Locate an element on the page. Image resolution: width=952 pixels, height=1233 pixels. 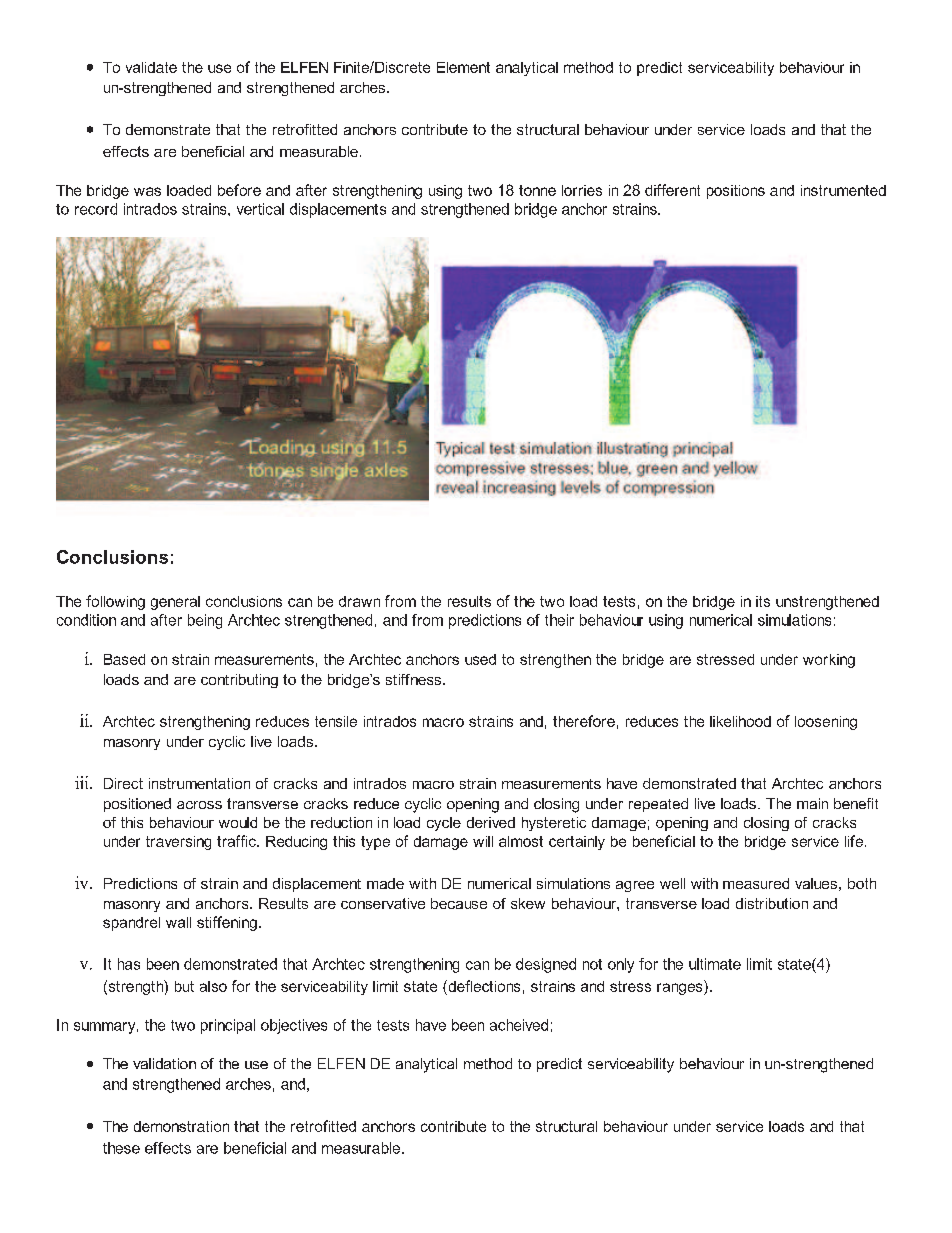
ranges is located at coordinates (681, 989).
